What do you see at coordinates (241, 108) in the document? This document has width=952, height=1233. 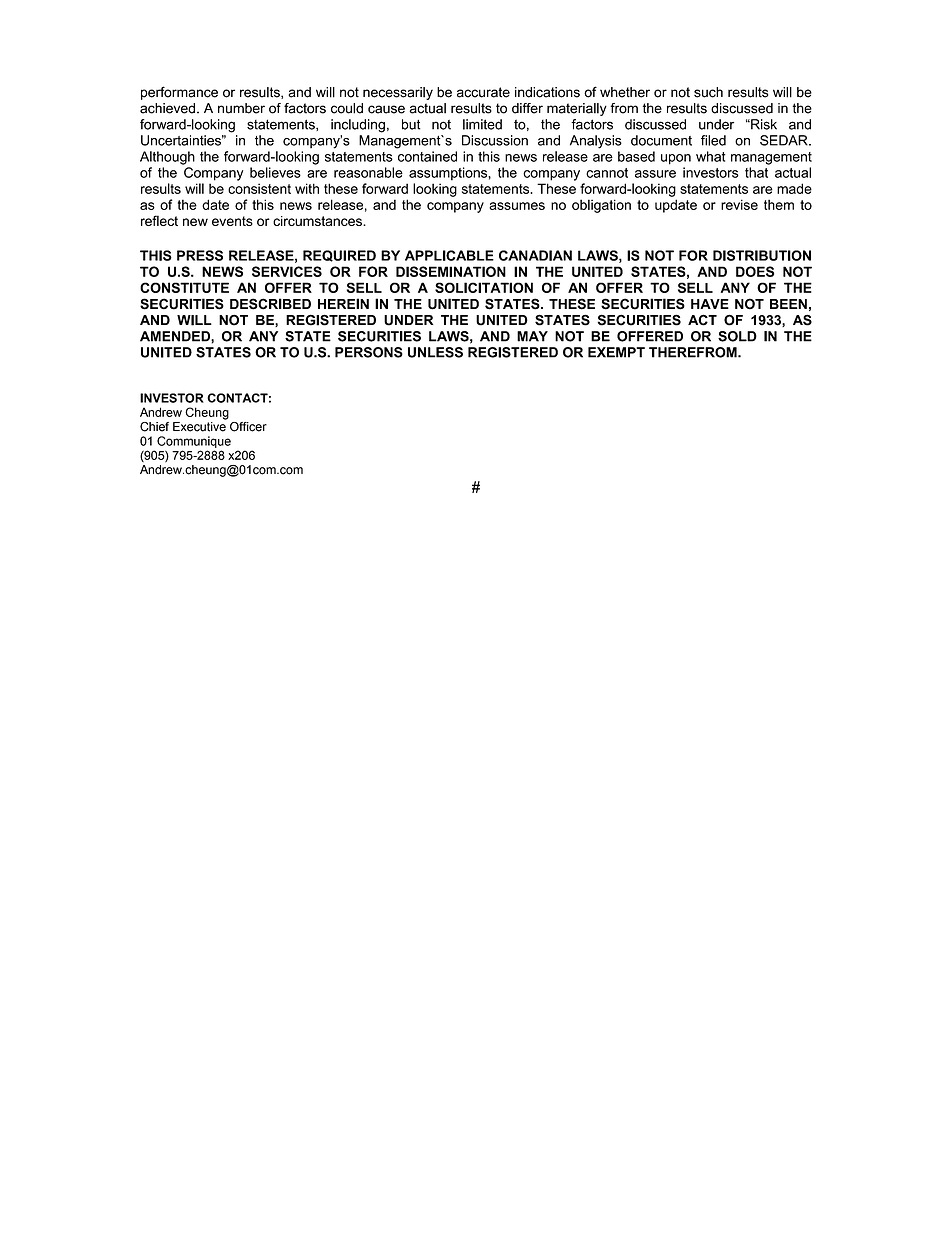 I see `number` at bounding box center [241, 108].
